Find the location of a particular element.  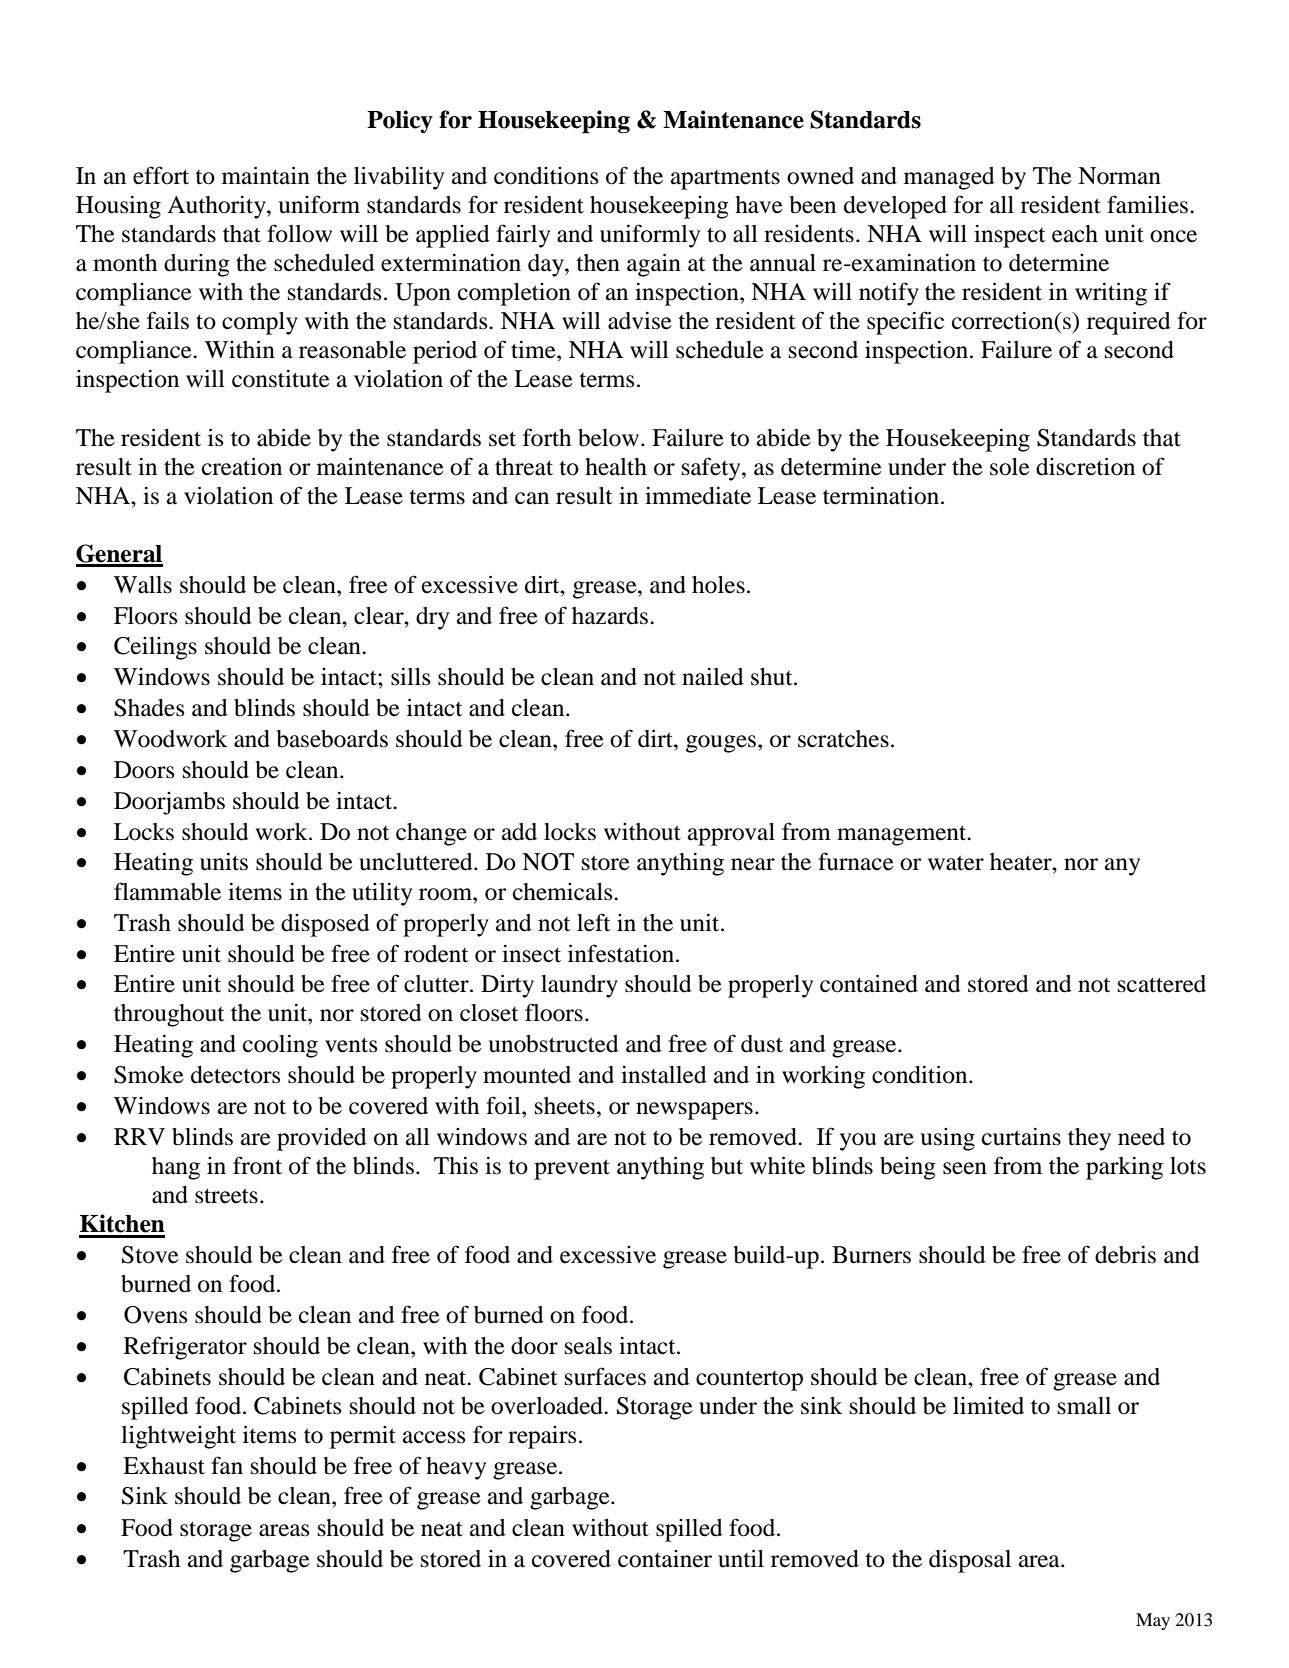

flammable is located at coordinates (167, 891).
